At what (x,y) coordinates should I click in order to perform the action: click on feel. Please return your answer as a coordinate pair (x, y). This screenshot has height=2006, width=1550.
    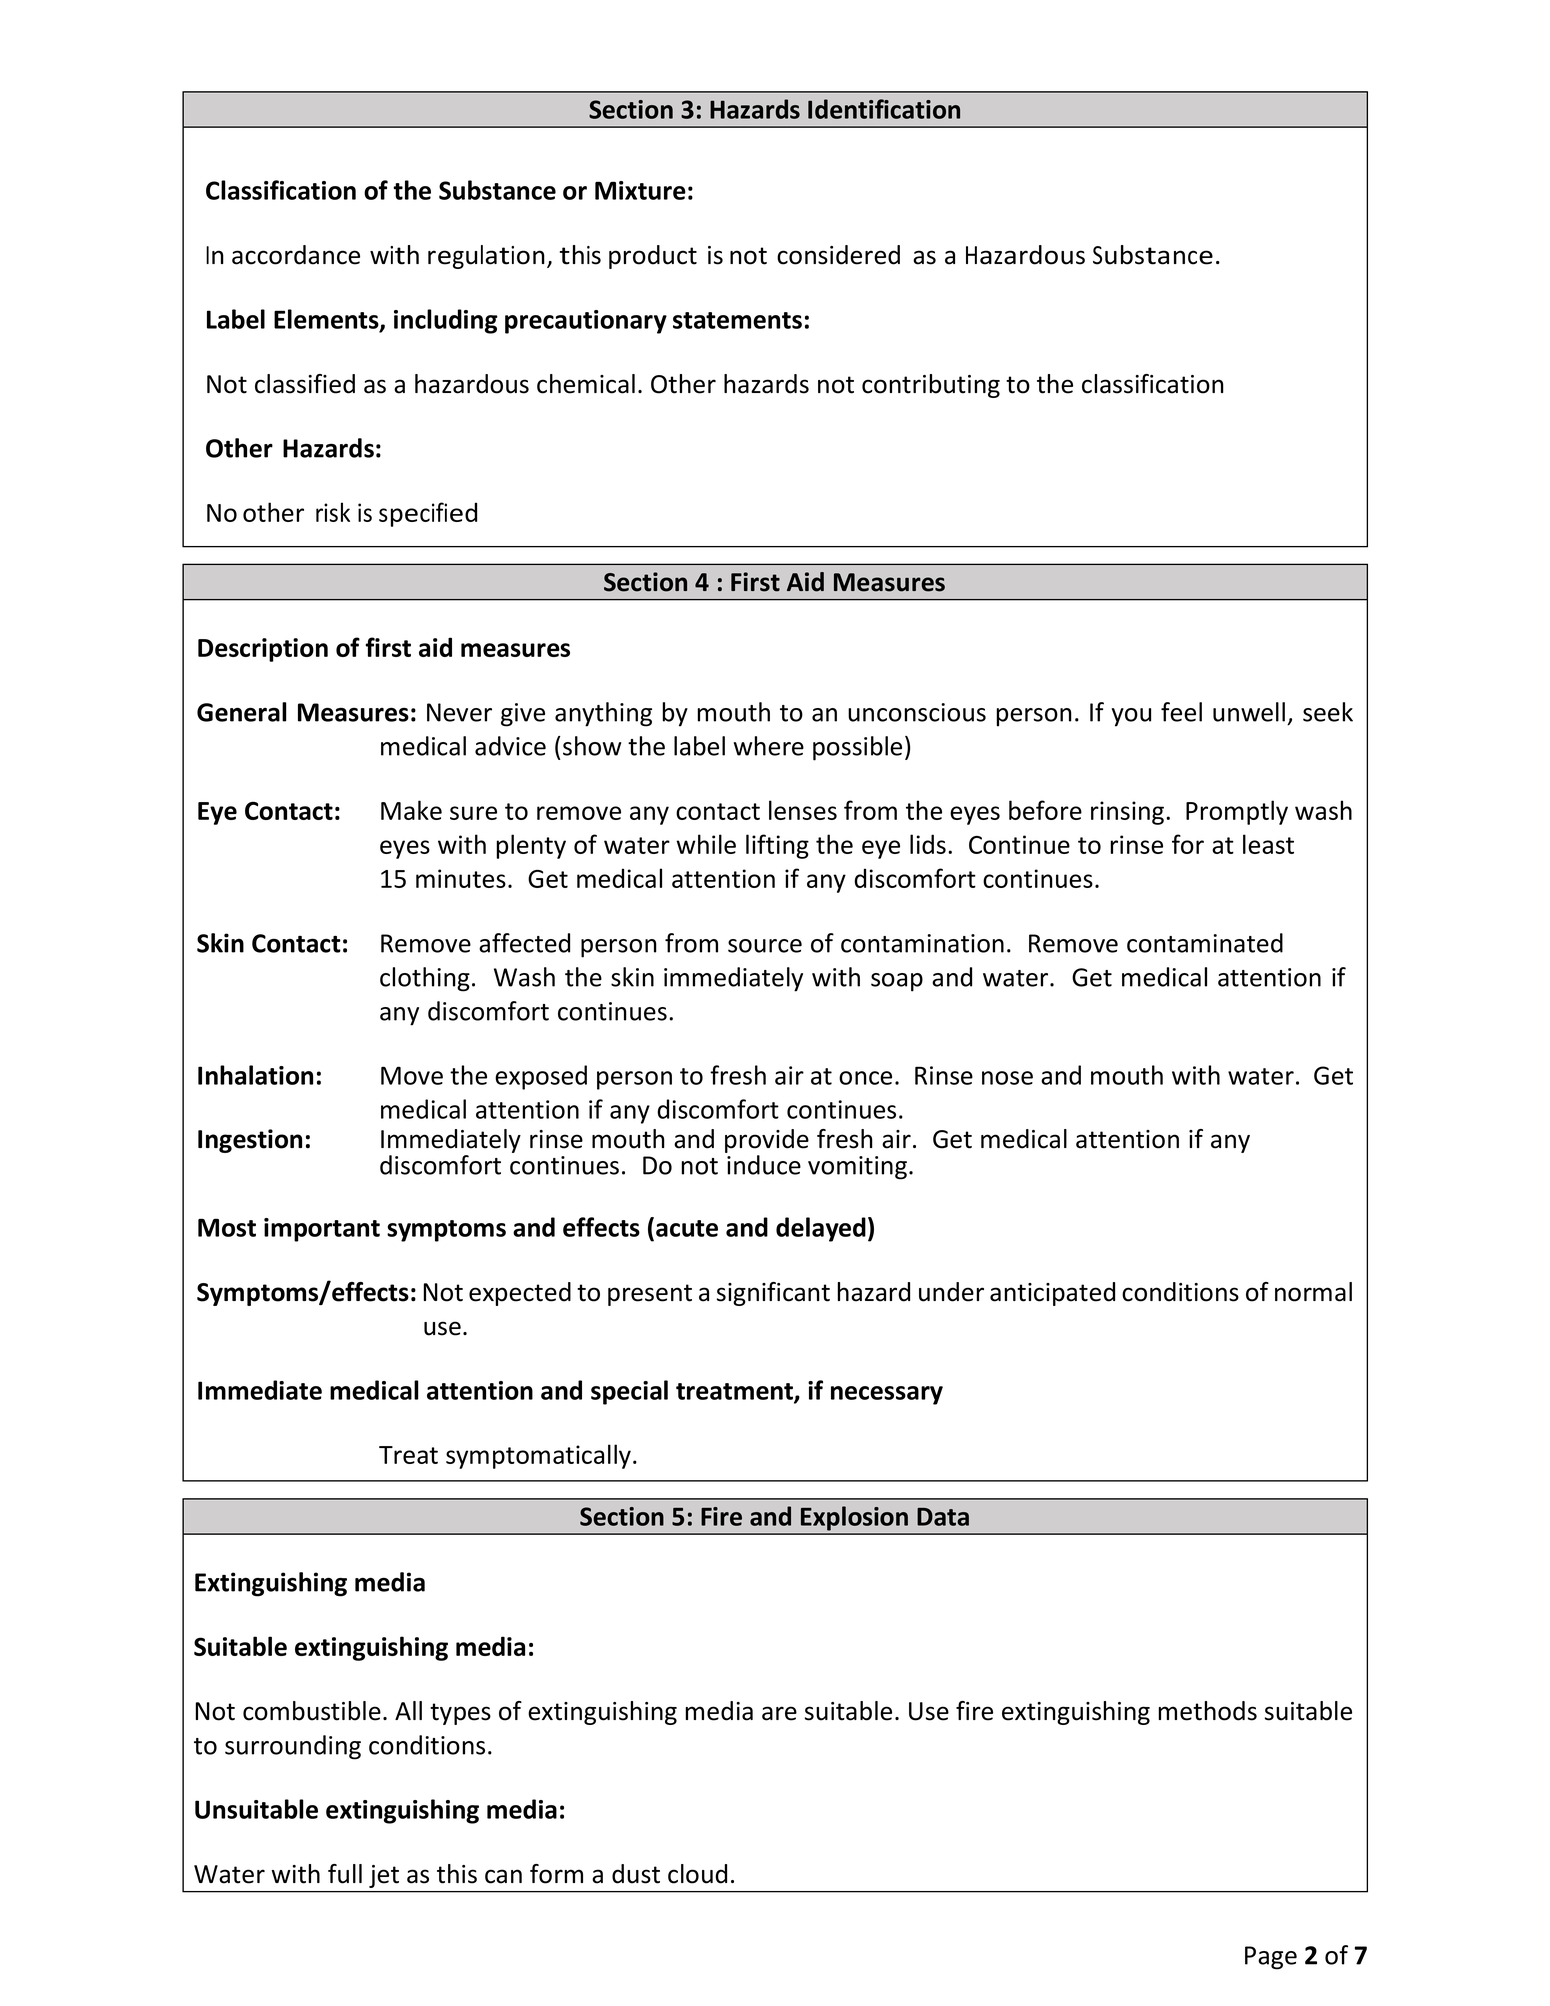
    Looking at the image, I should click on (1181, 712).
